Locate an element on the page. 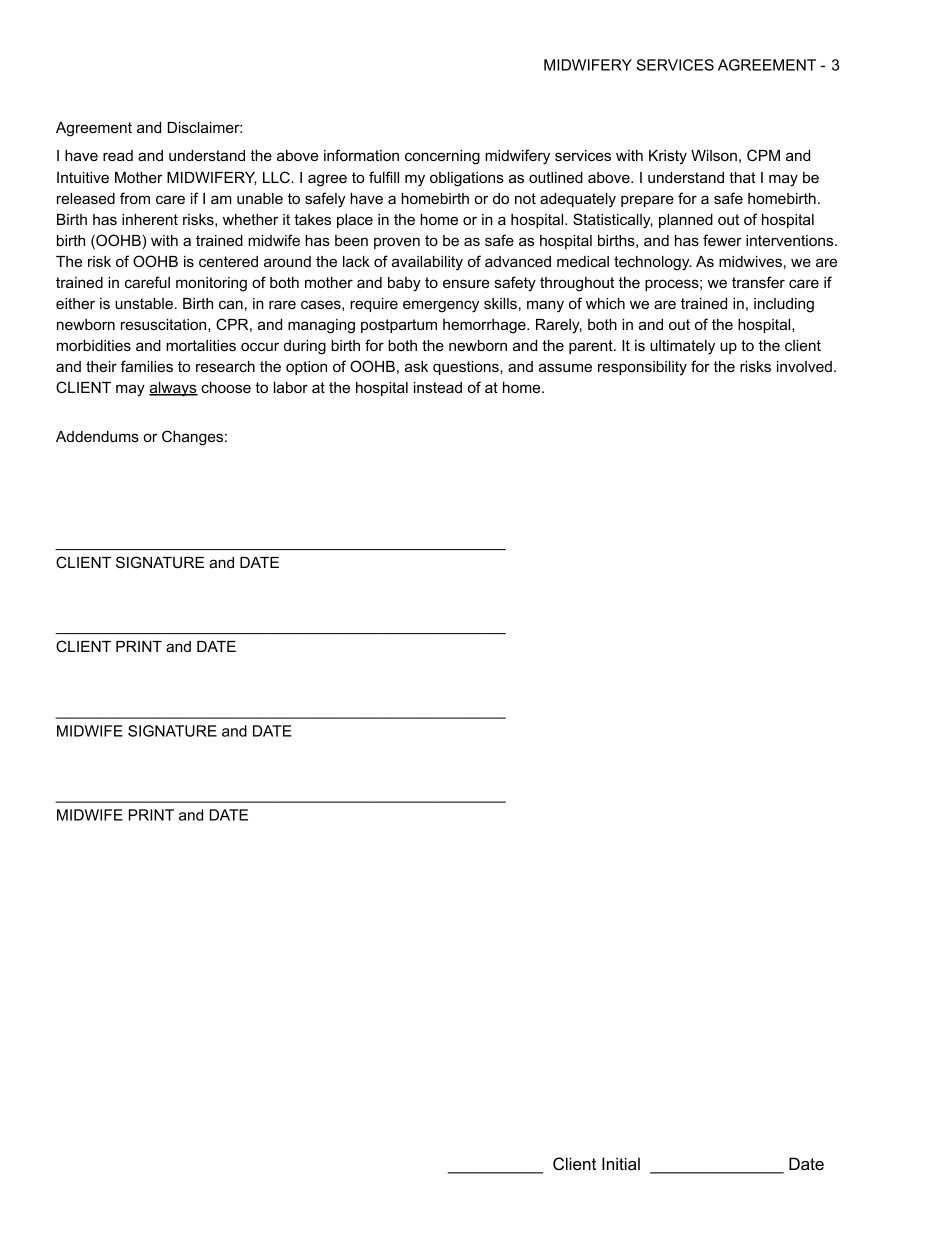 The height and width of the page is (1233, 952). always is located at coordinates (173, 389).
